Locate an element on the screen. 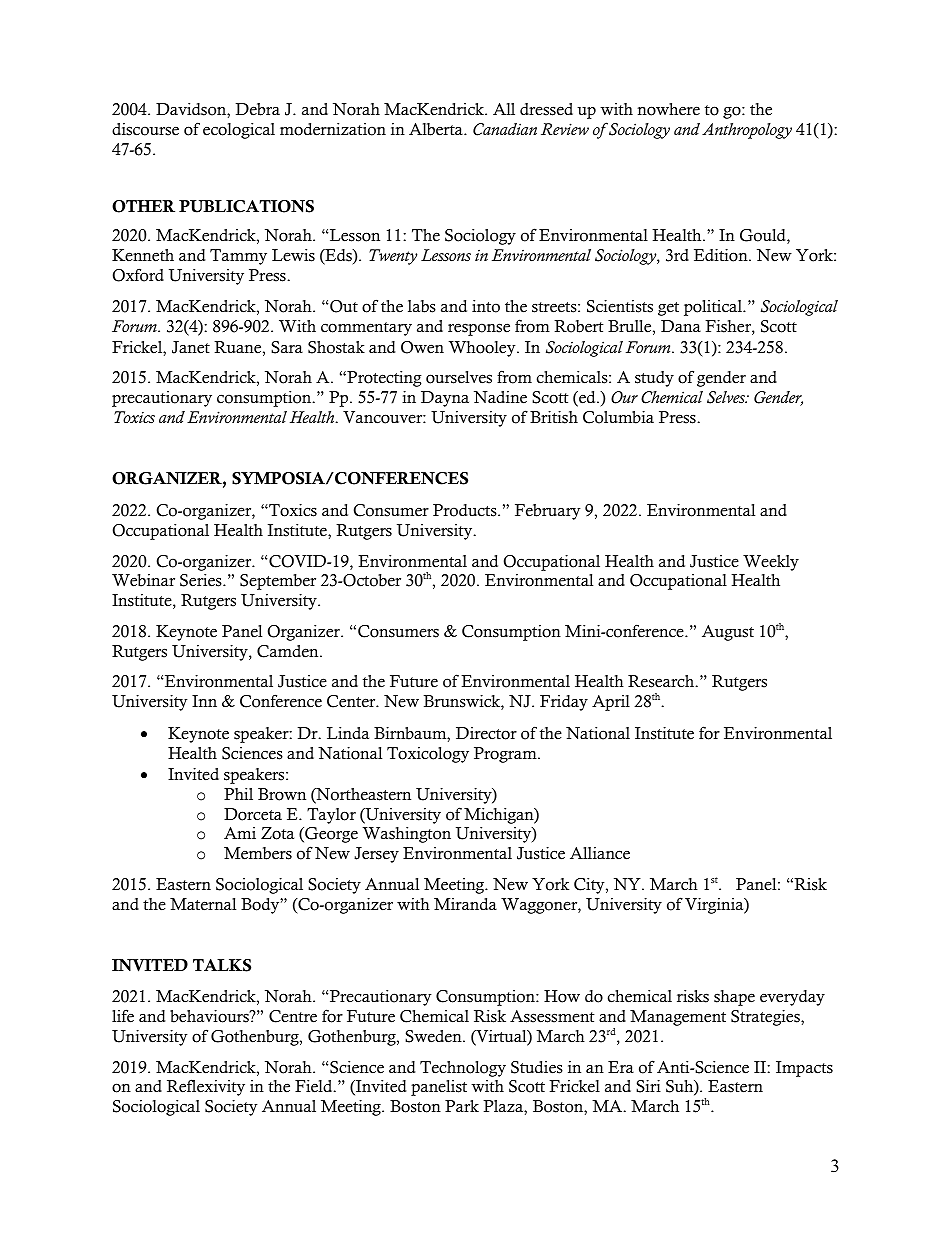 The height and width of the screenshot is (1233, 952). August is located at coordinates (728, 633).
